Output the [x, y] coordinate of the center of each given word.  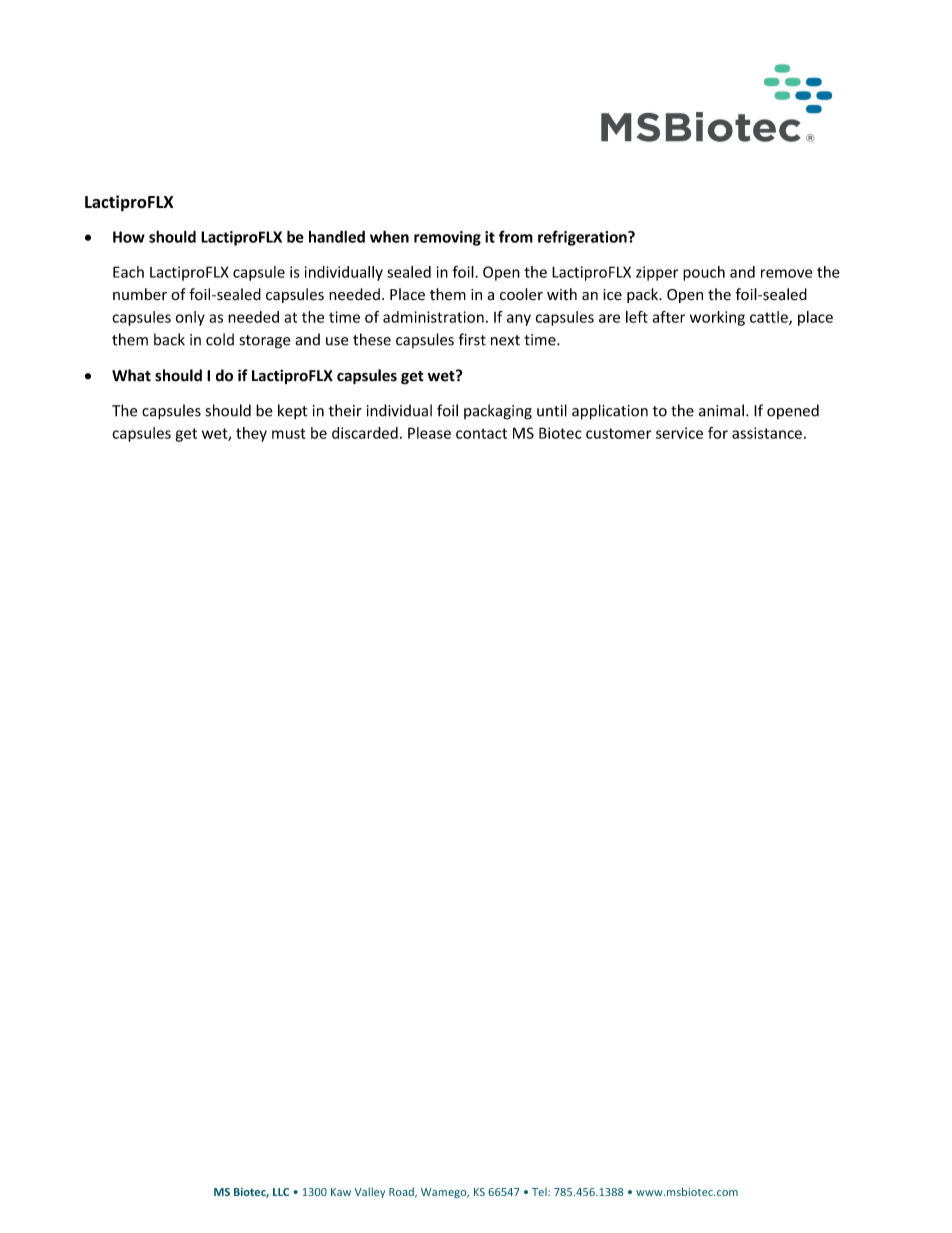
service [679, 433]
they [251, 434]
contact [481, 433]
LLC [281, 1192]
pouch [704, 273]
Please [429, 433]
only [190, 318]
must [288, 433]
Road [402, 1192]
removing [447, 238]
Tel [540, 1192]
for [718, 433]
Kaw [341, 1192]
